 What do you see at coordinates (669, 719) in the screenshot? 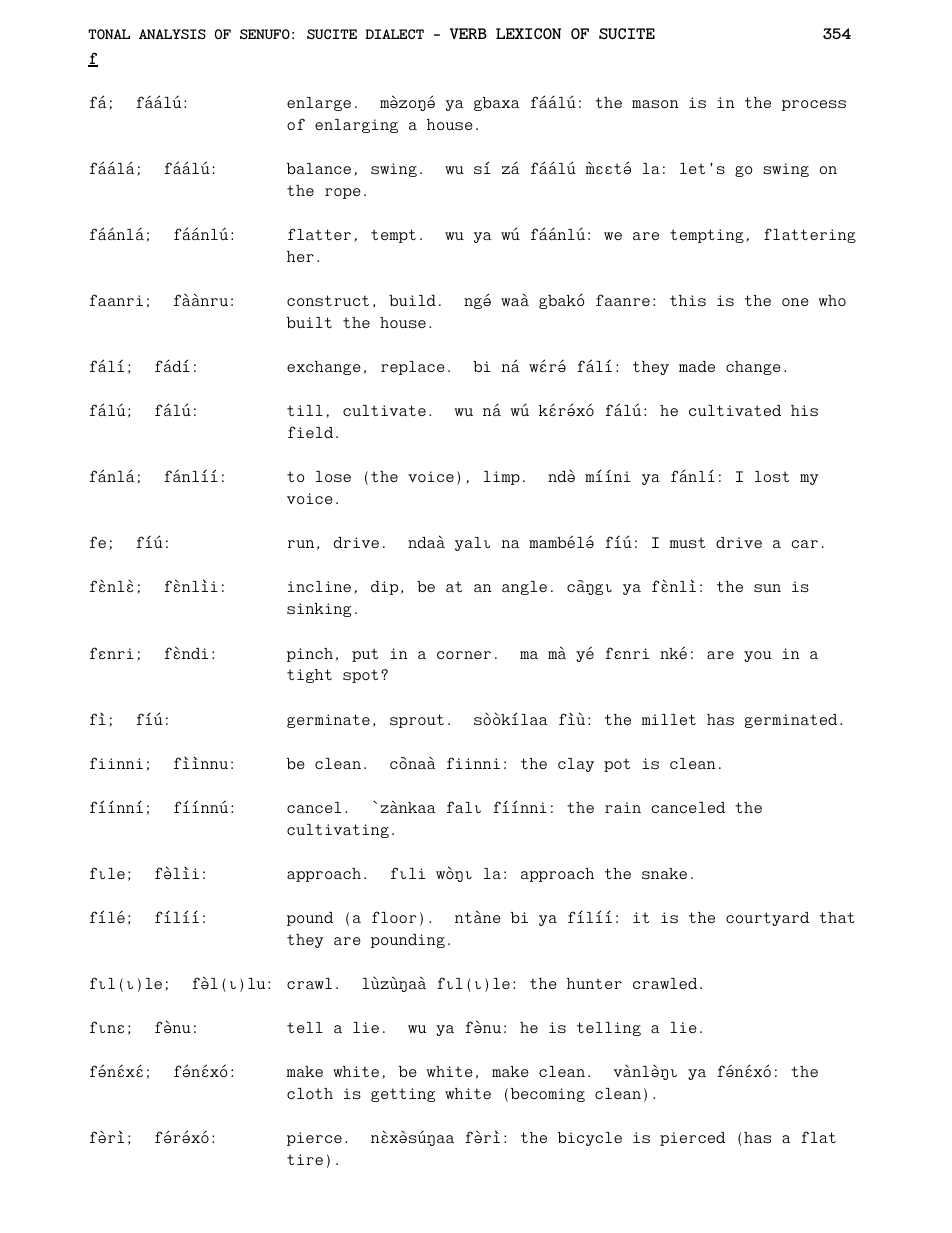
I see `millet` at bounding box center [669, 719].
